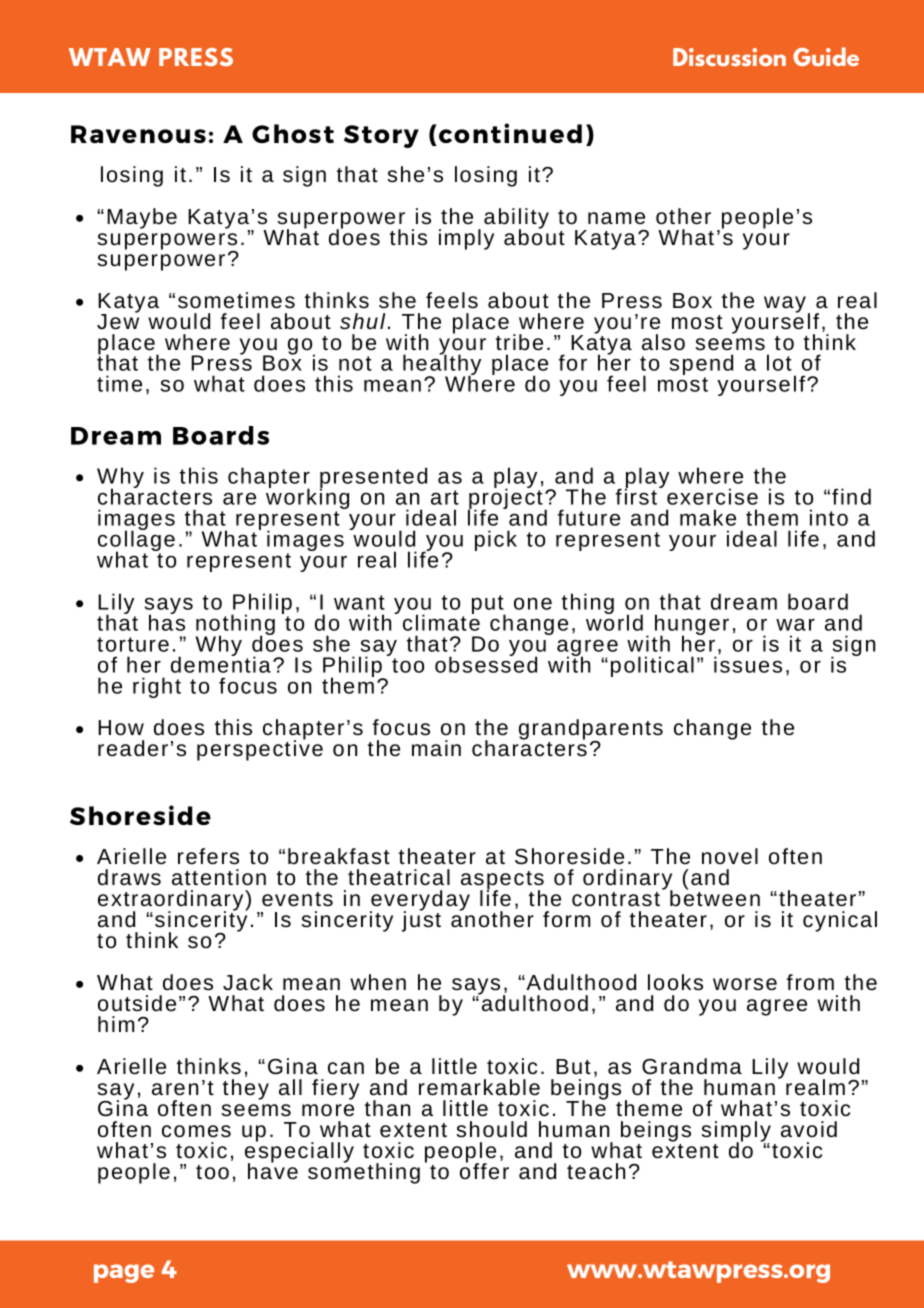 The image size is (924, 1308). Describe the element at coordinates (506, 499) in the document. I see `project` at that location.
